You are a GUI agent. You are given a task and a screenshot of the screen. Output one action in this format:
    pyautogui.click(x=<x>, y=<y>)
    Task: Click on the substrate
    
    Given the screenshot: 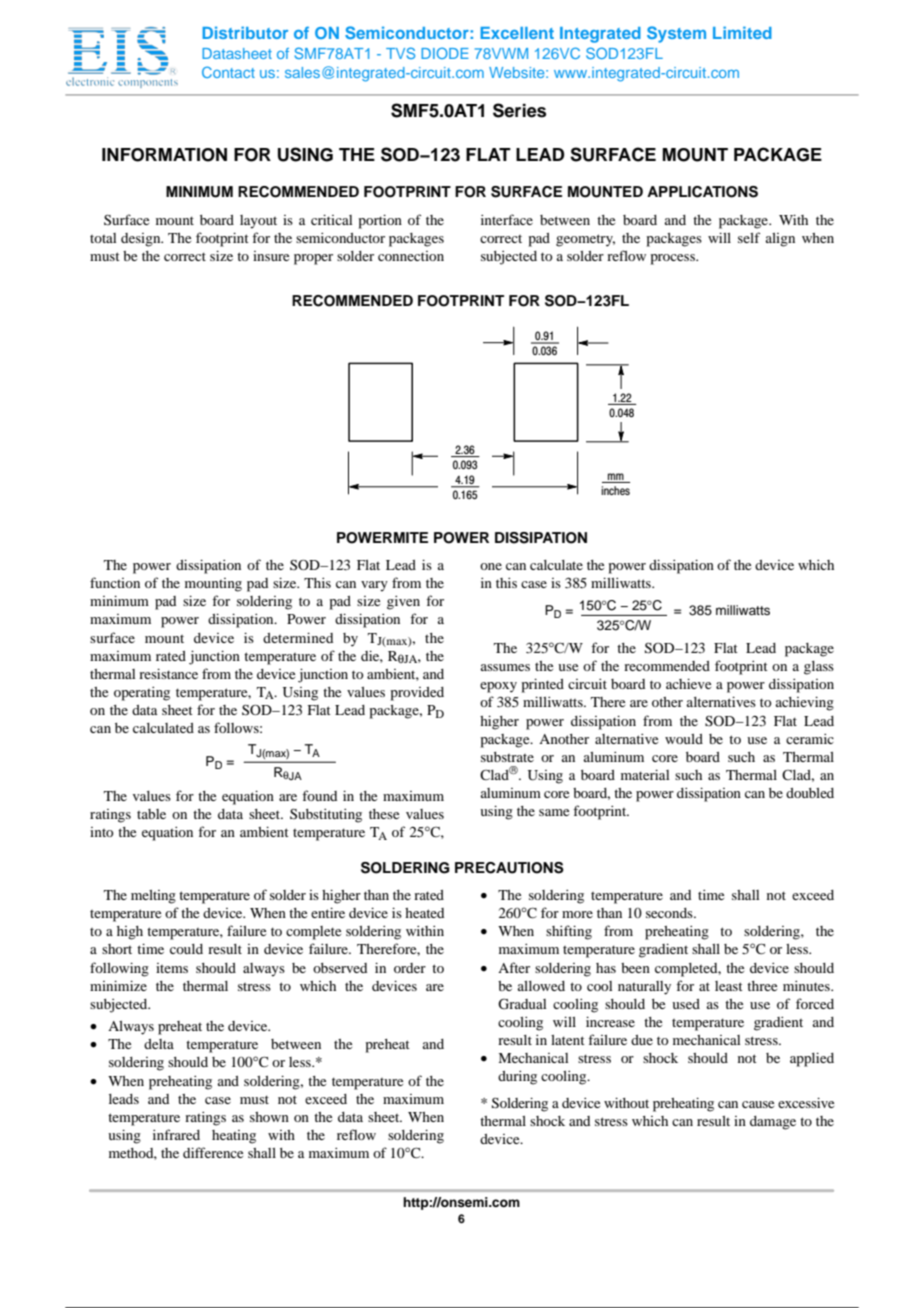 What is the action you would take?
    pyautogui.click(x=507, y=757)
